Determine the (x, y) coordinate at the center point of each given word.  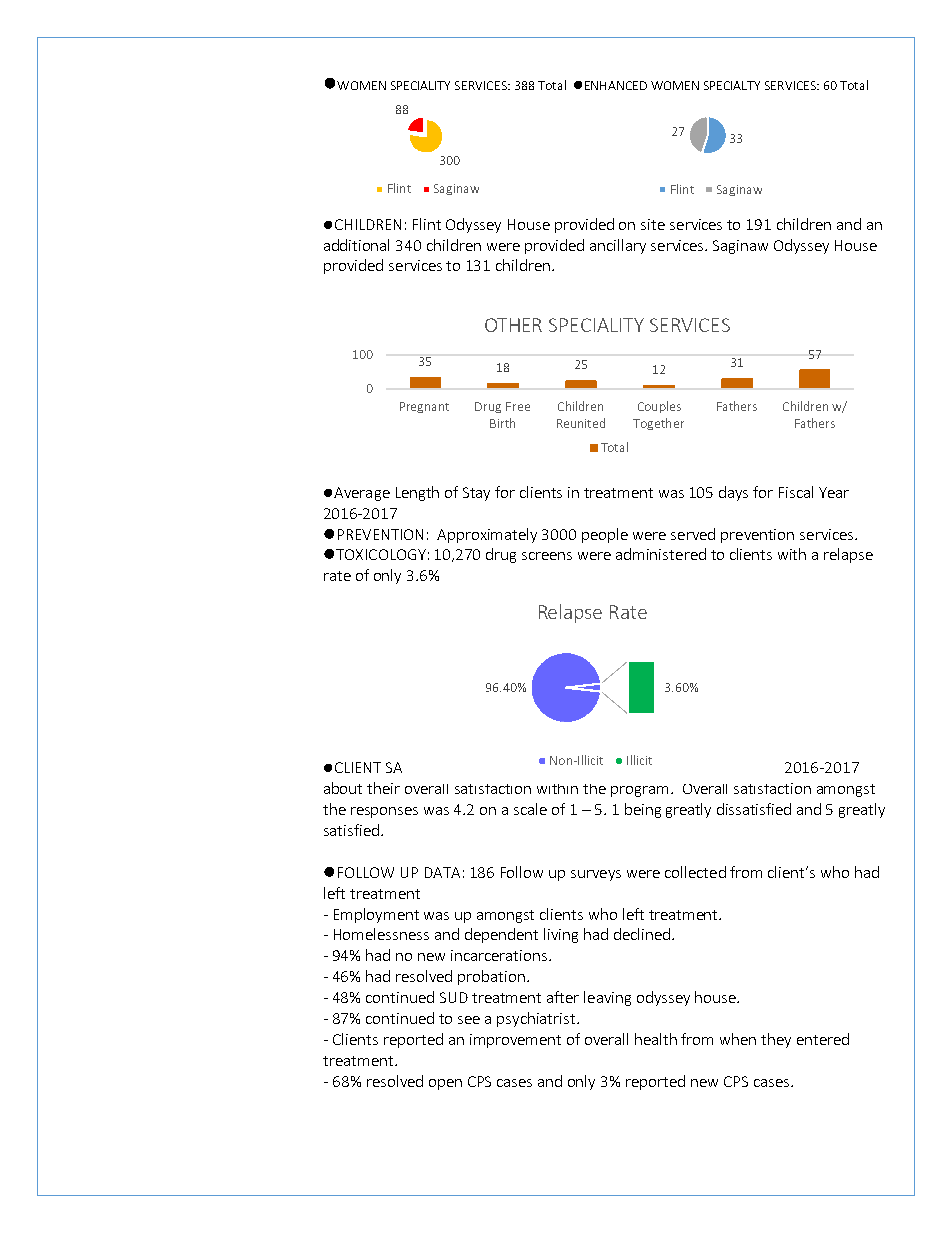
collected (695, 872)
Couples (659, 407)
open (445, 1084)
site (653, 224)
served (693, 534)
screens (547, 556)
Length (417, 493)
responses (384, 812)
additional (356, 245)
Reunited (581, 423)
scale (530, 809)
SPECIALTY (732, 85)
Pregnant (424, 407)
